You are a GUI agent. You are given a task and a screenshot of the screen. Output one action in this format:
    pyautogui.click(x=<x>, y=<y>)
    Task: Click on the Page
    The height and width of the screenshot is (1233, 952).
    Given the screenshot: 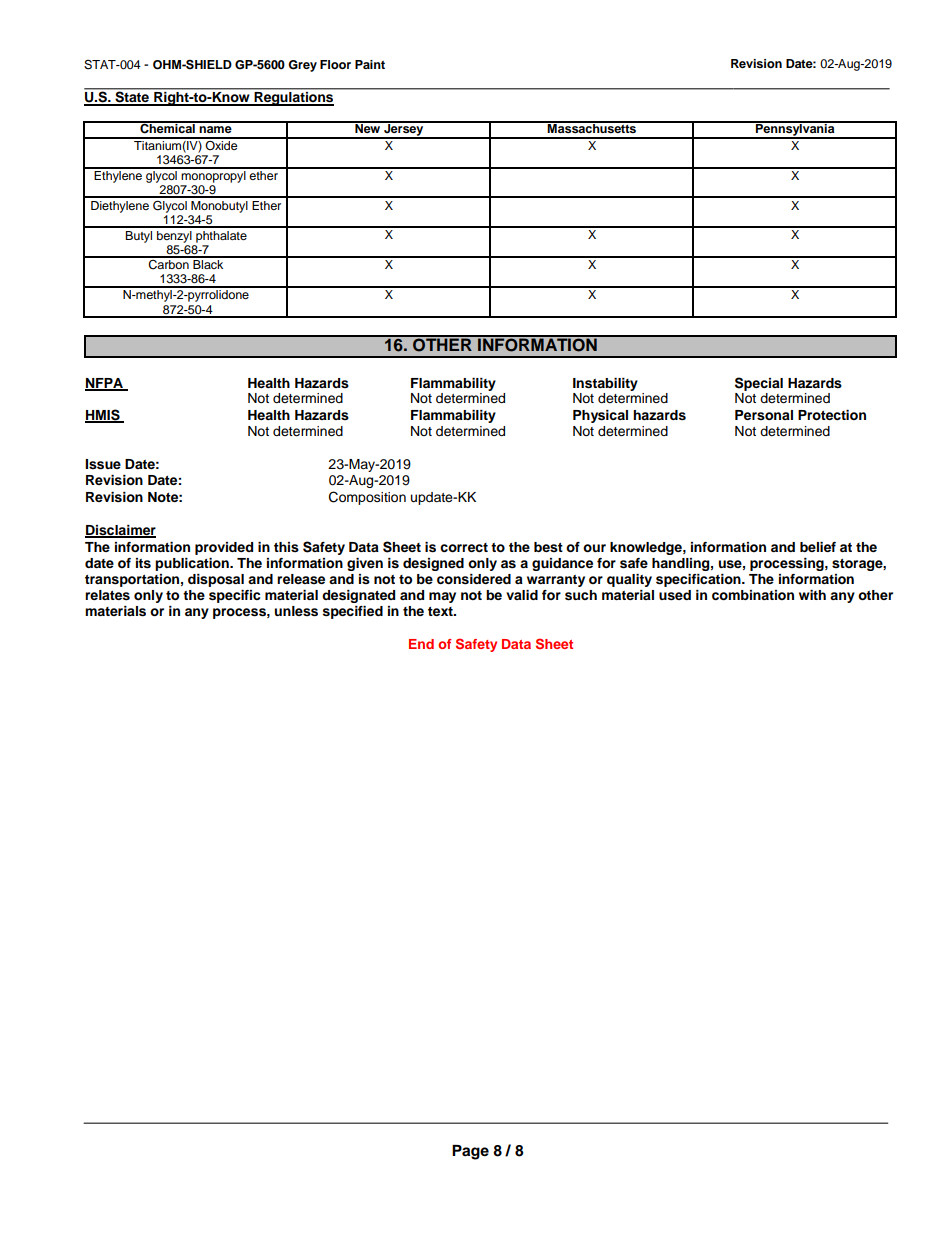 What is the action you would take?
    pyautogui.click(x=470, y=1152)
